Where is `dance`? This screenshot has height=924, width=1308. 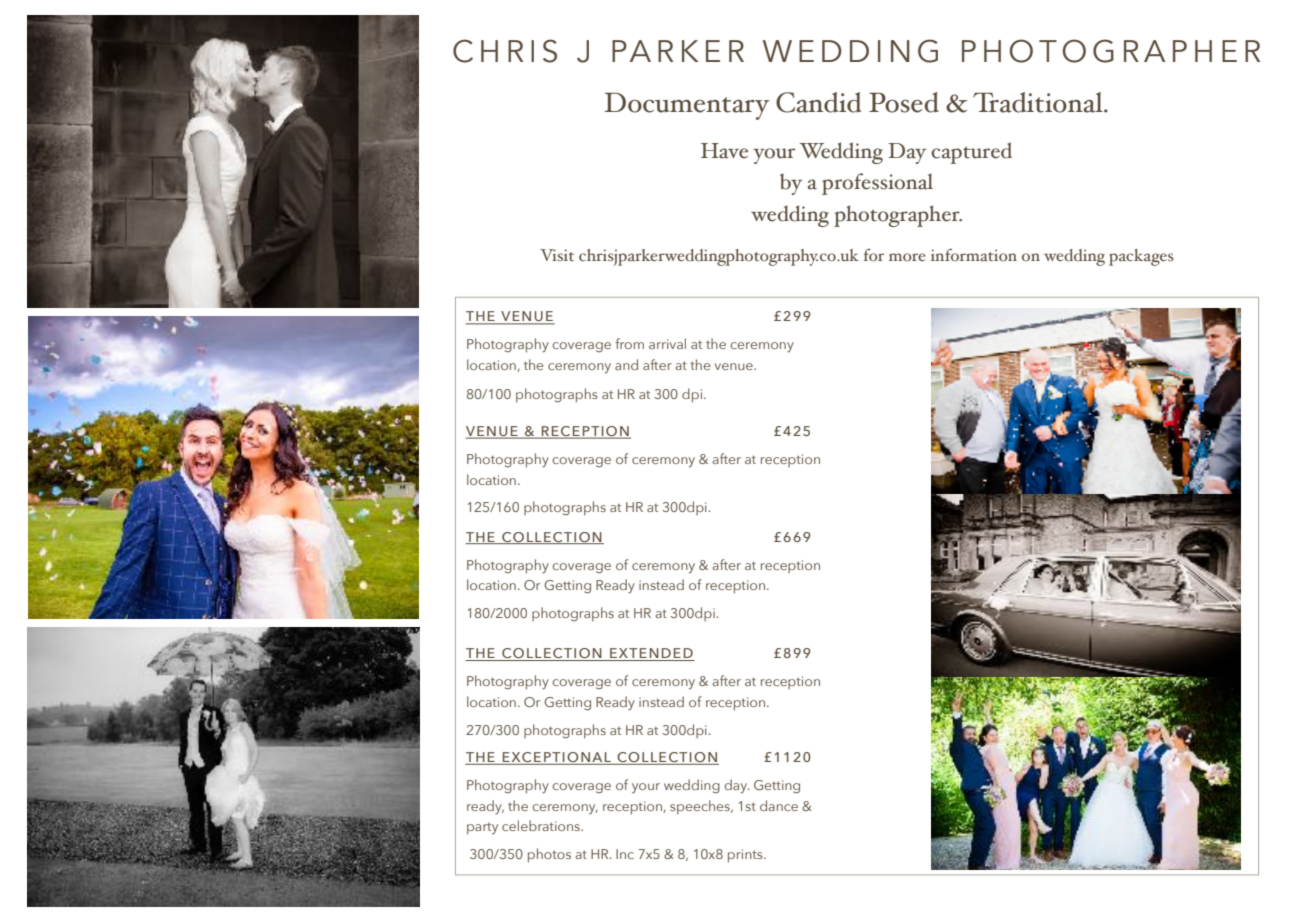 dance is located at coordinates (779, 805).
